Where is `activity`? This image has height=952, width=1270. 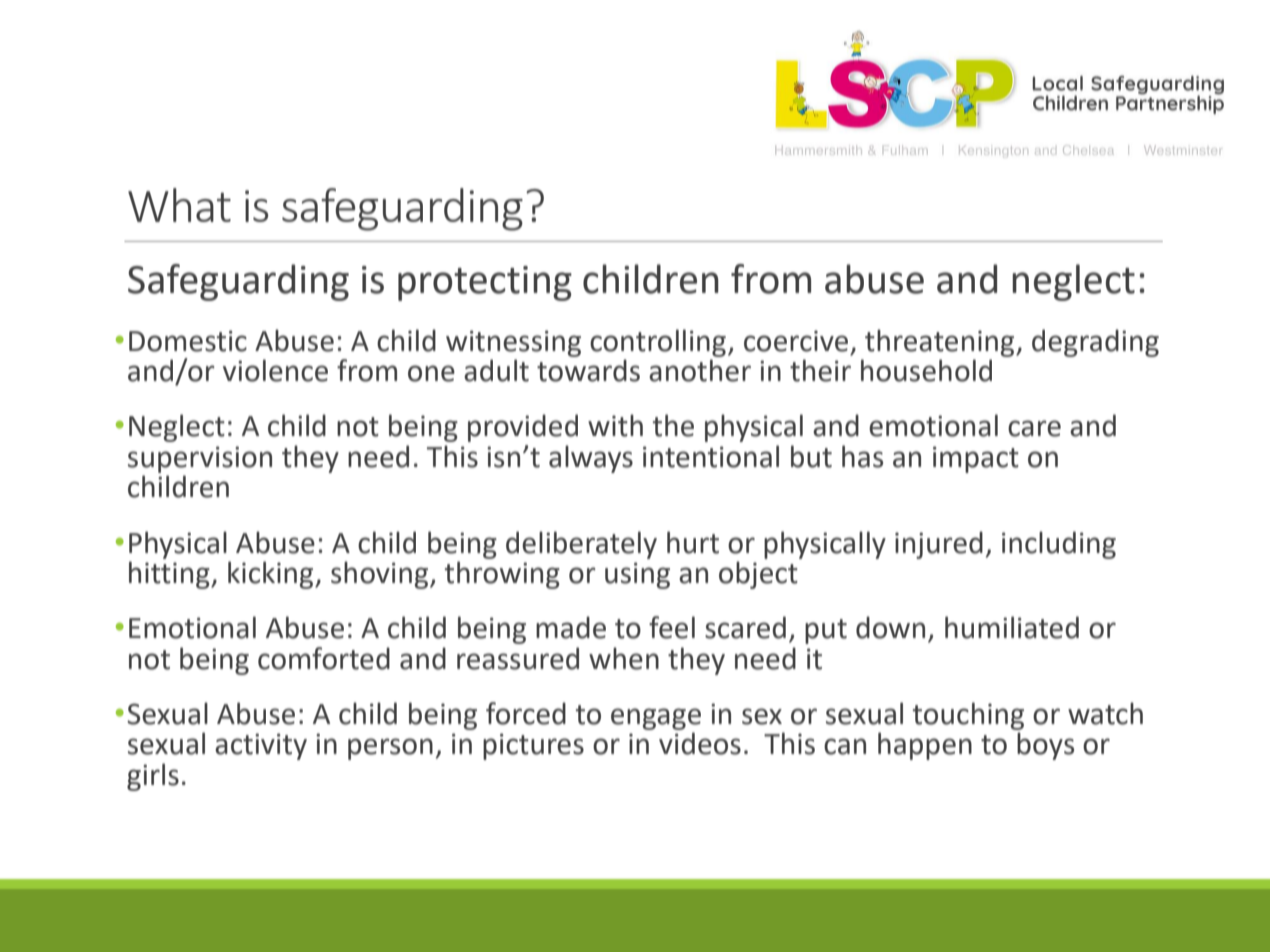
activity is located at coordinates (261, 746).
